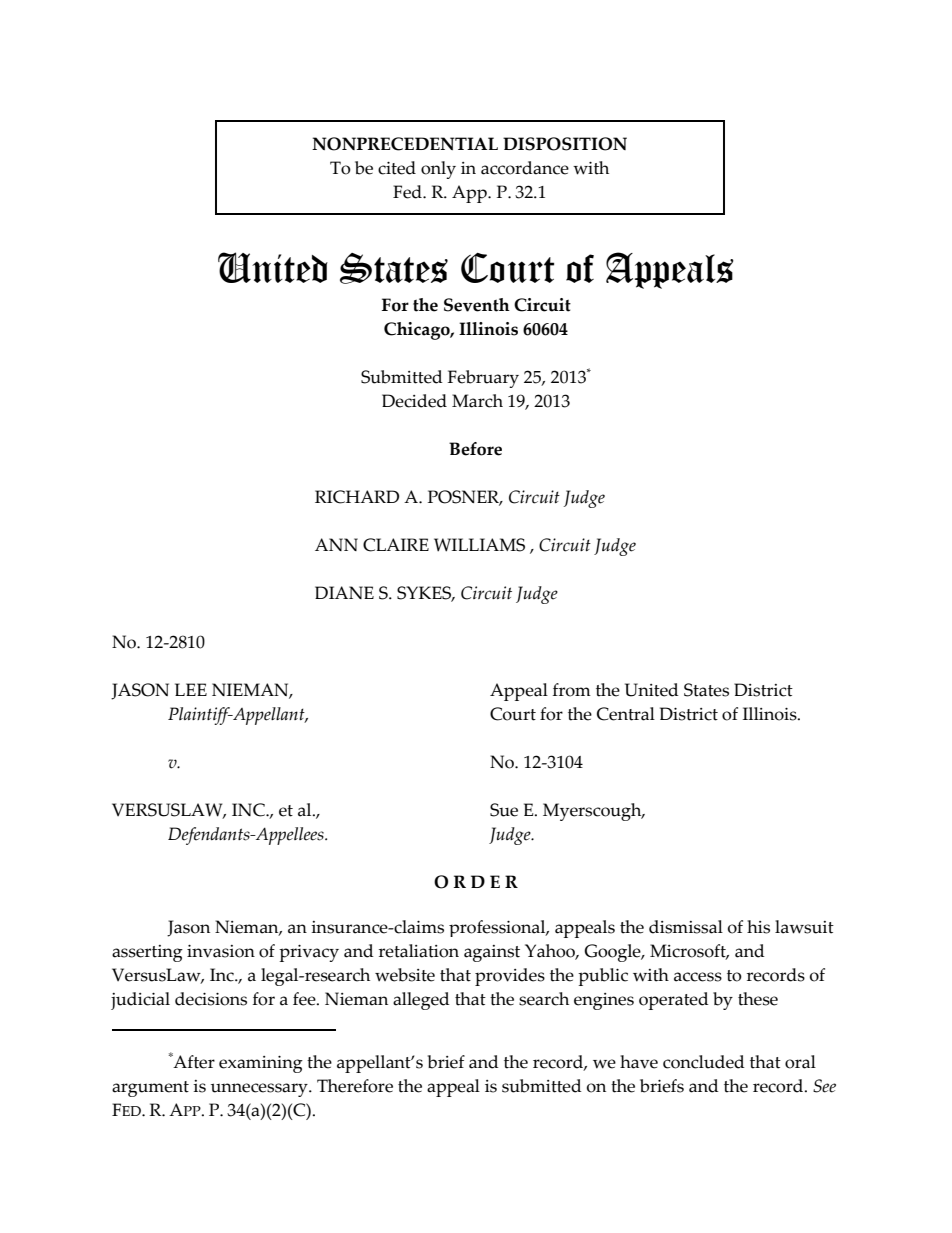 This document has height=1233, width=952. What do you see at coordinates (525, 168) in the document?
I see `accordance` at bounding box center [525, 168].
